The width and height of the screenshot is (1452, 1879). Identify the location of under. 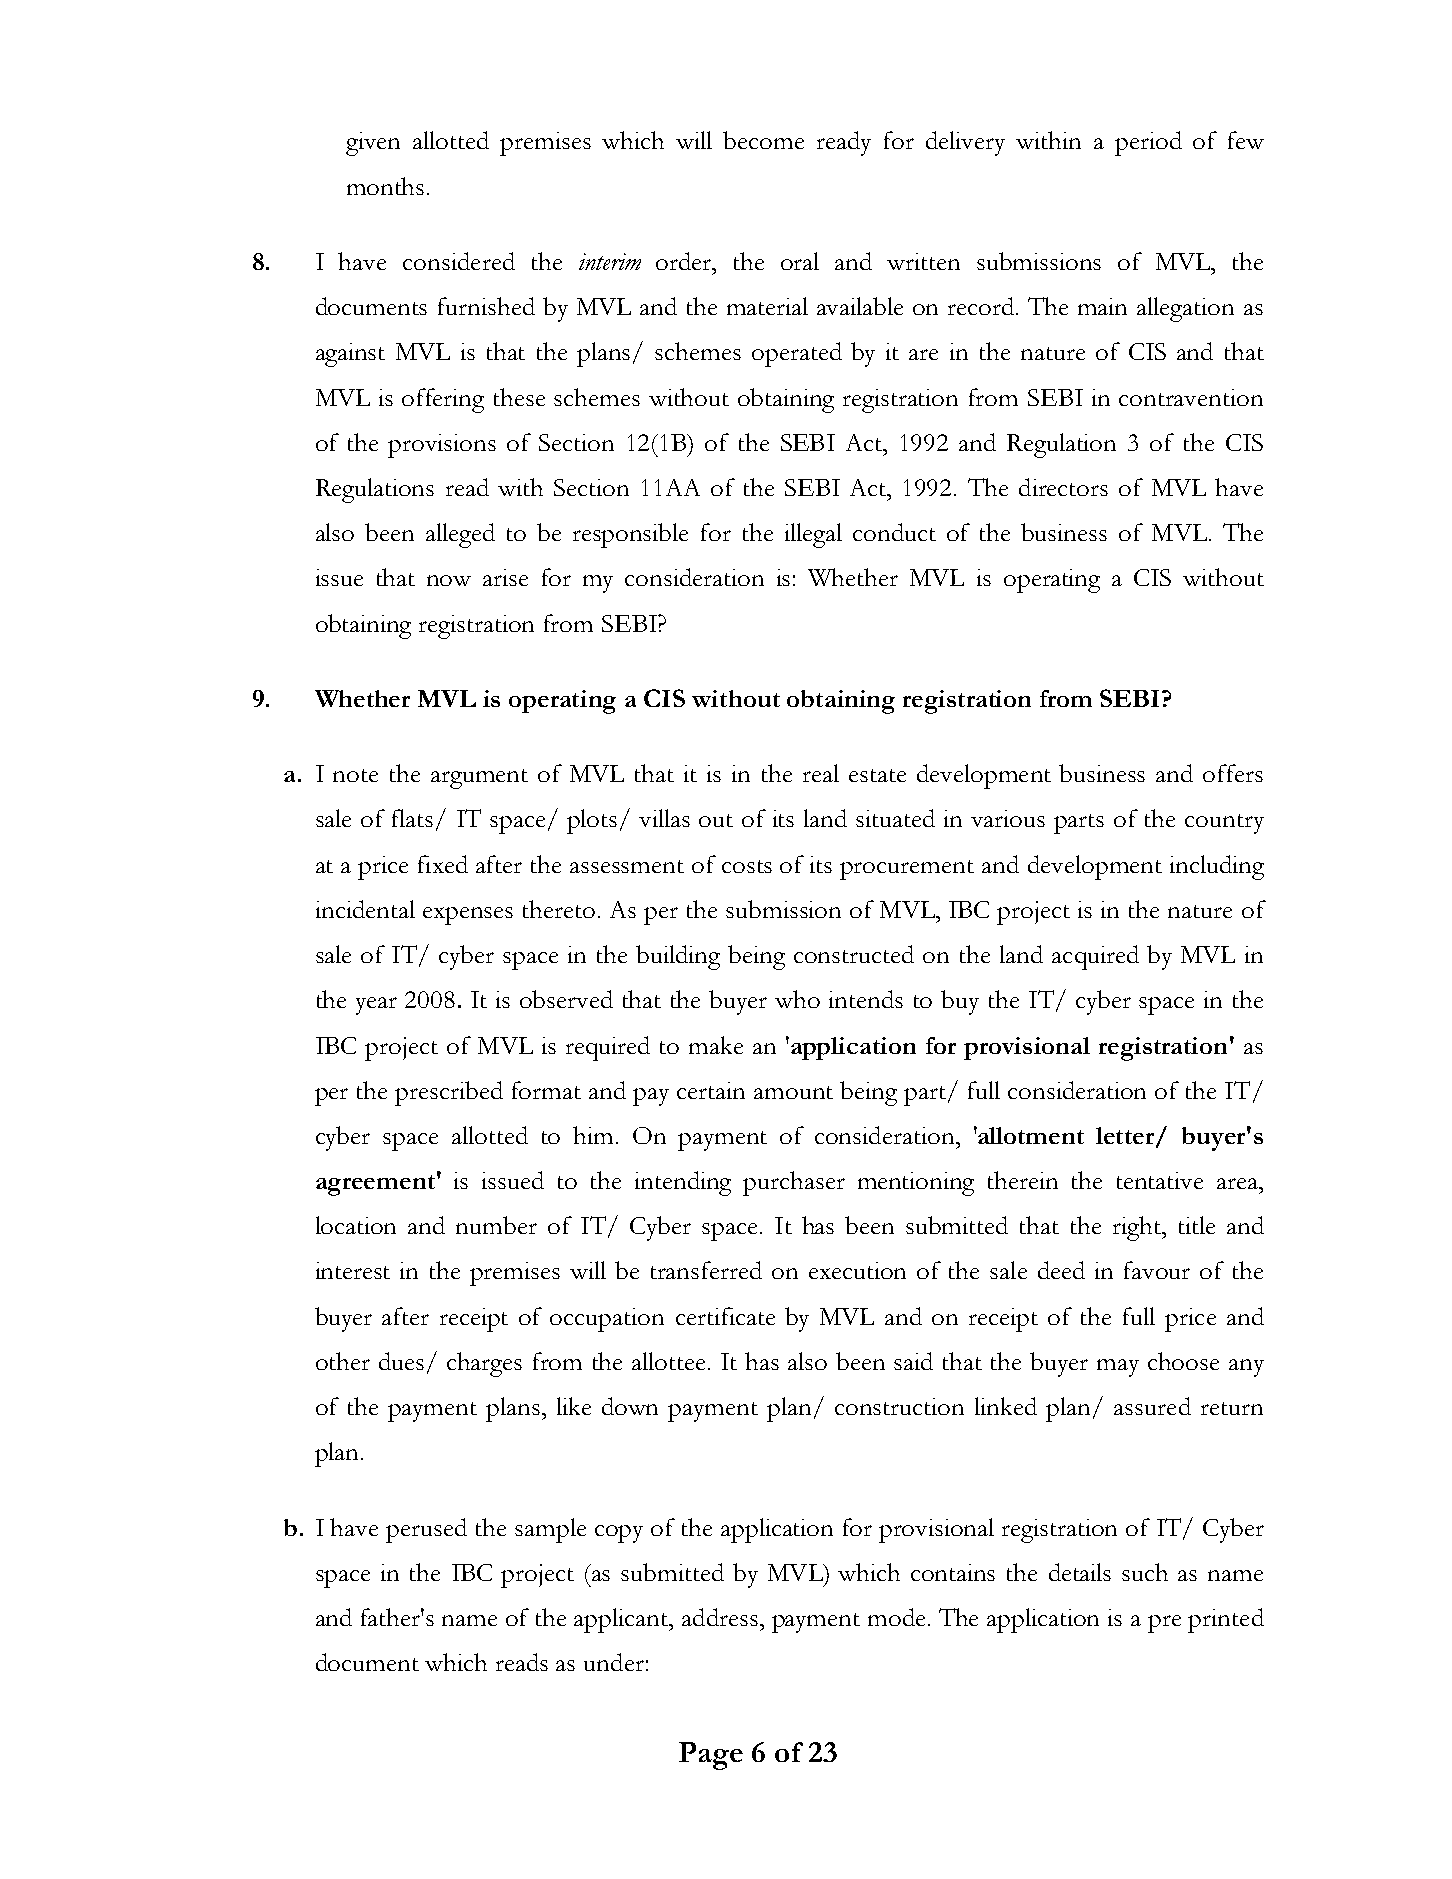
(614, 1662).
